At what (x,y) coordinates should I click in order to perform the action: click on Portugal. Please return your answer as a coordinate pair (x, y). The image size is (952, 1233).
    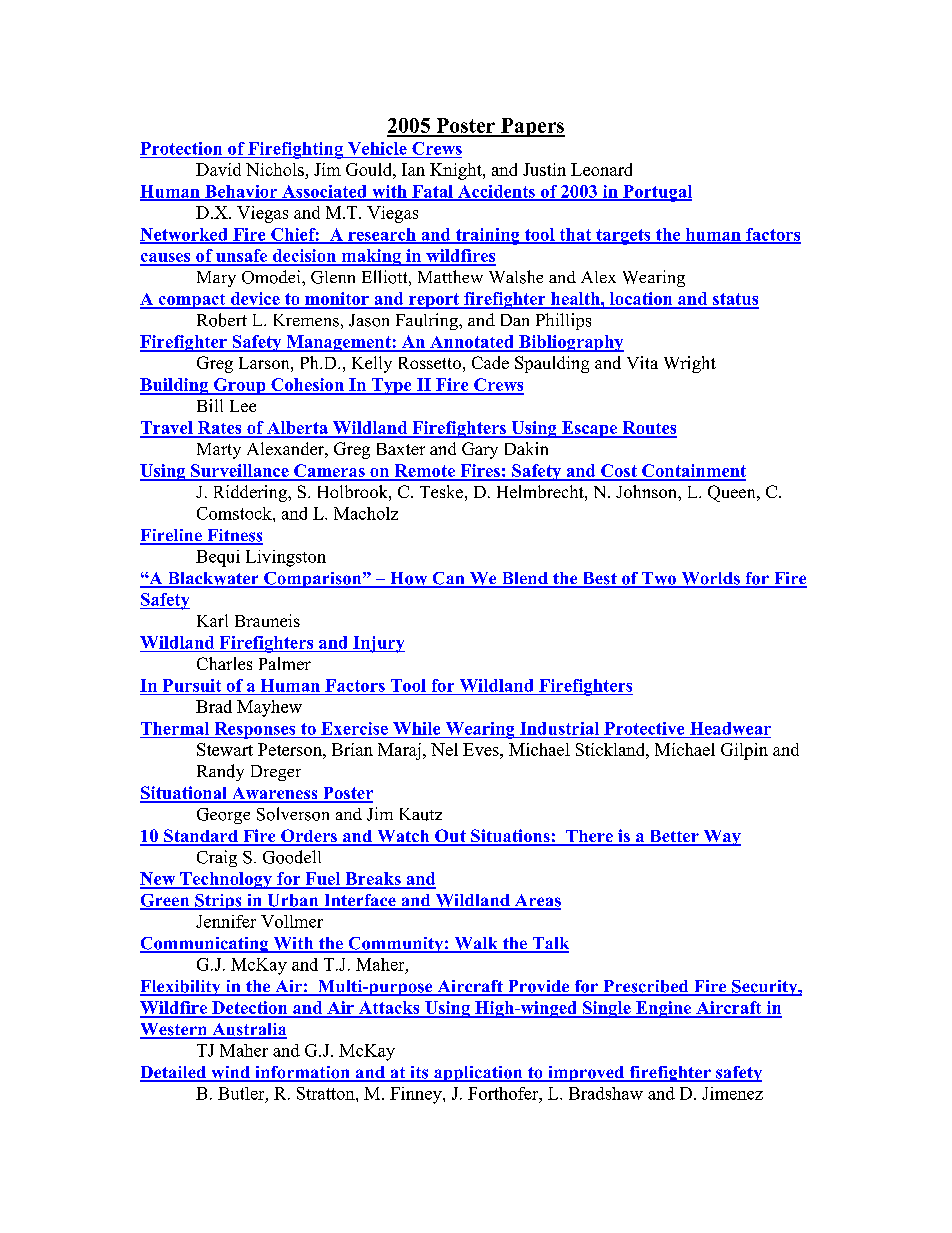
    Looking at the image, I should click on (656, 193).
